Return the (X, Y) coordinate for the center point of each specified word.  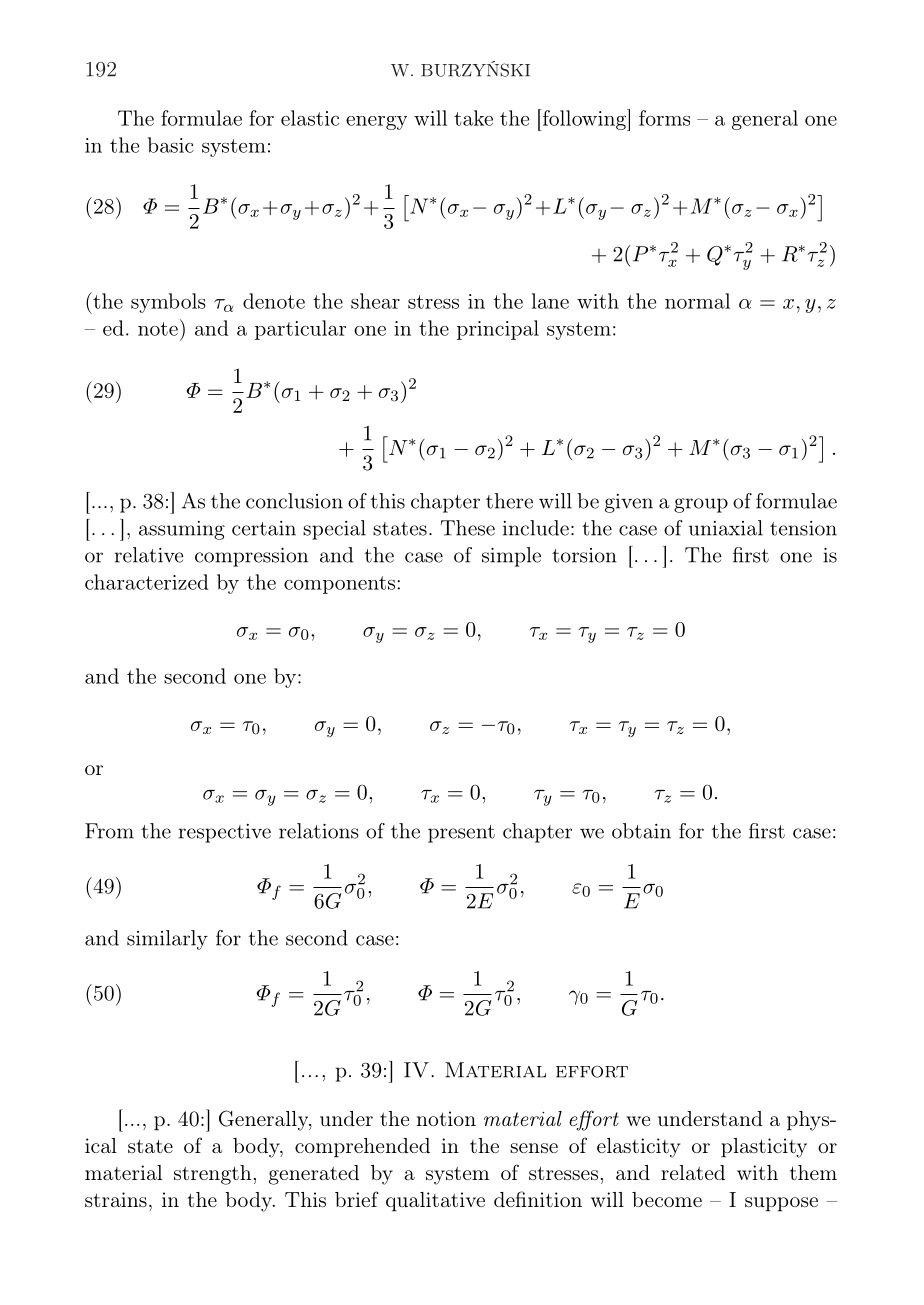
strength (212, 1175)
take (473, 118)
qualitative (435, 1202)
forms (664, 118)
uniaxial (726, 528)
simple (511, 557)
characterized (146, 582)
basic (171, 145)
